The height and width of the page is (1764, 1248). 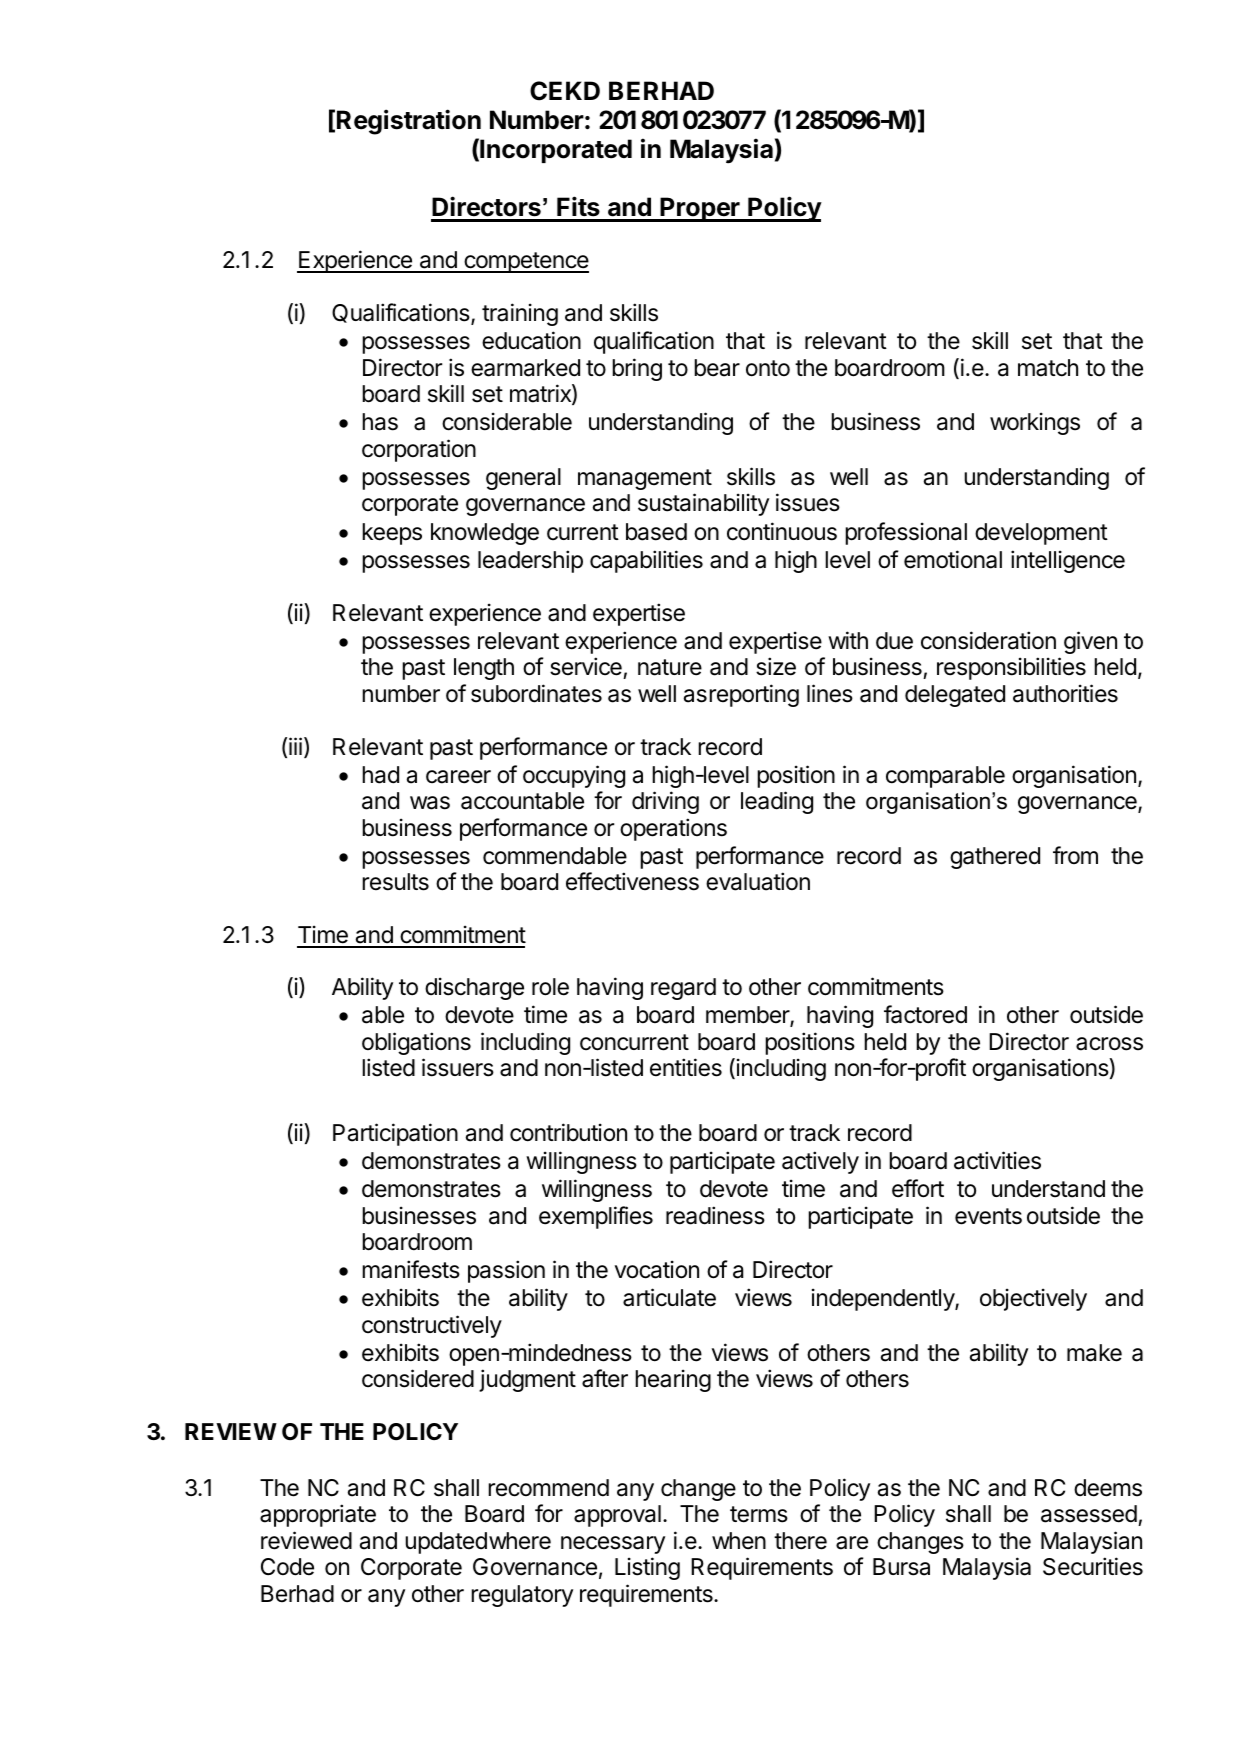 What do you see at coordinates (1041, 534) in the page?
I see `development` at bounding box center [1041, 534].
